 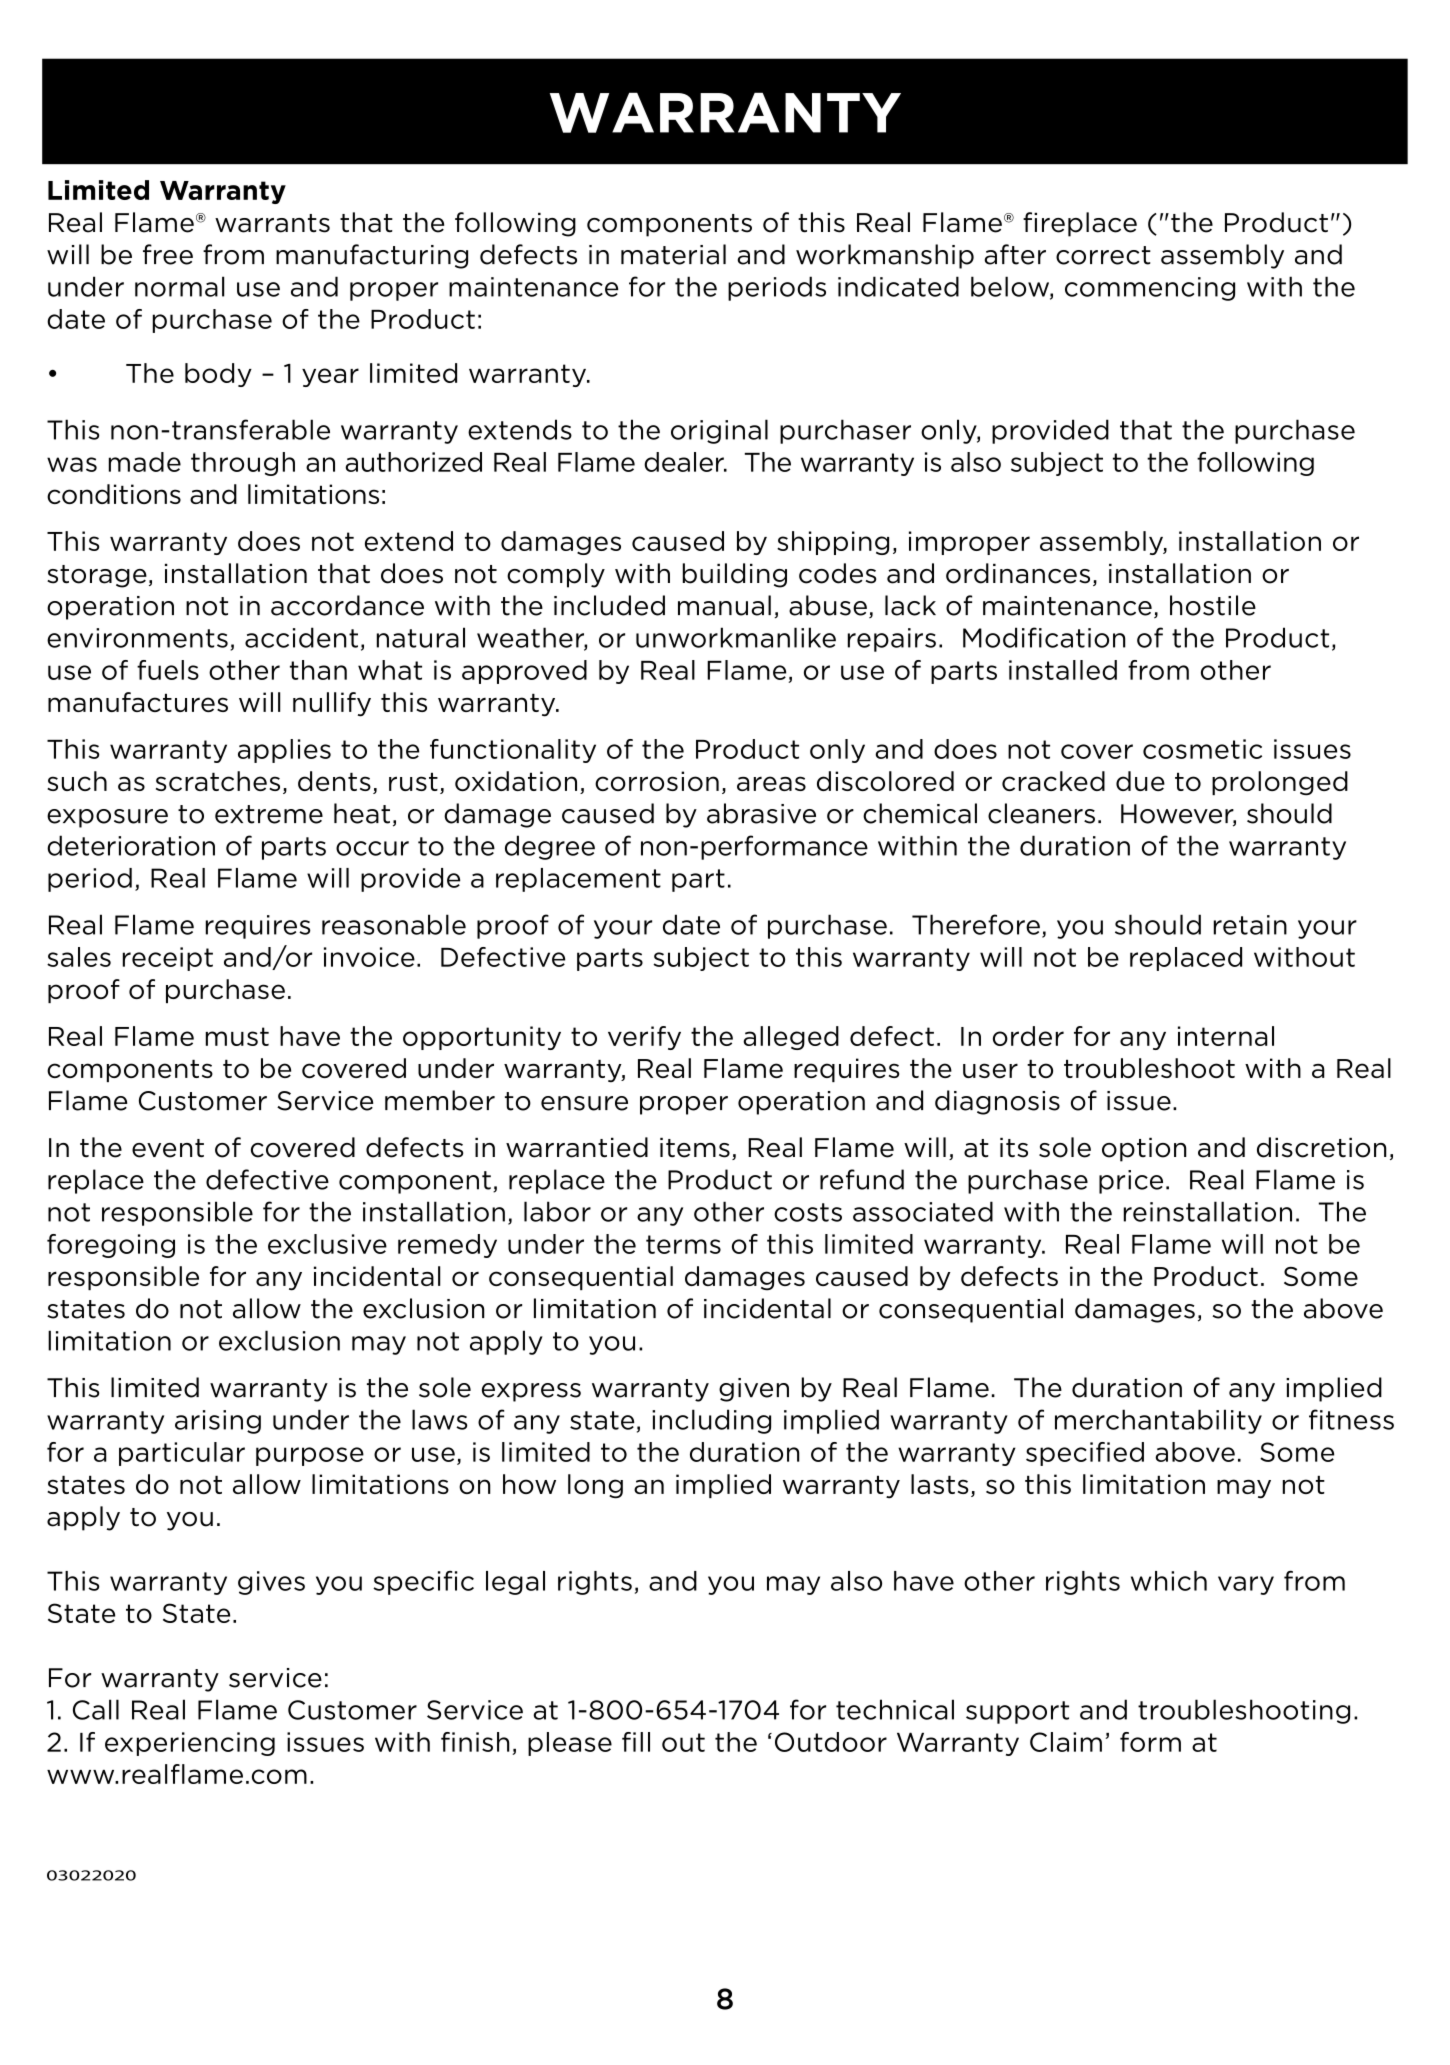 What do you see at coordinates (1202, 749) in the document?
I see `cosmetic` at bounding box center [1202, 749].
